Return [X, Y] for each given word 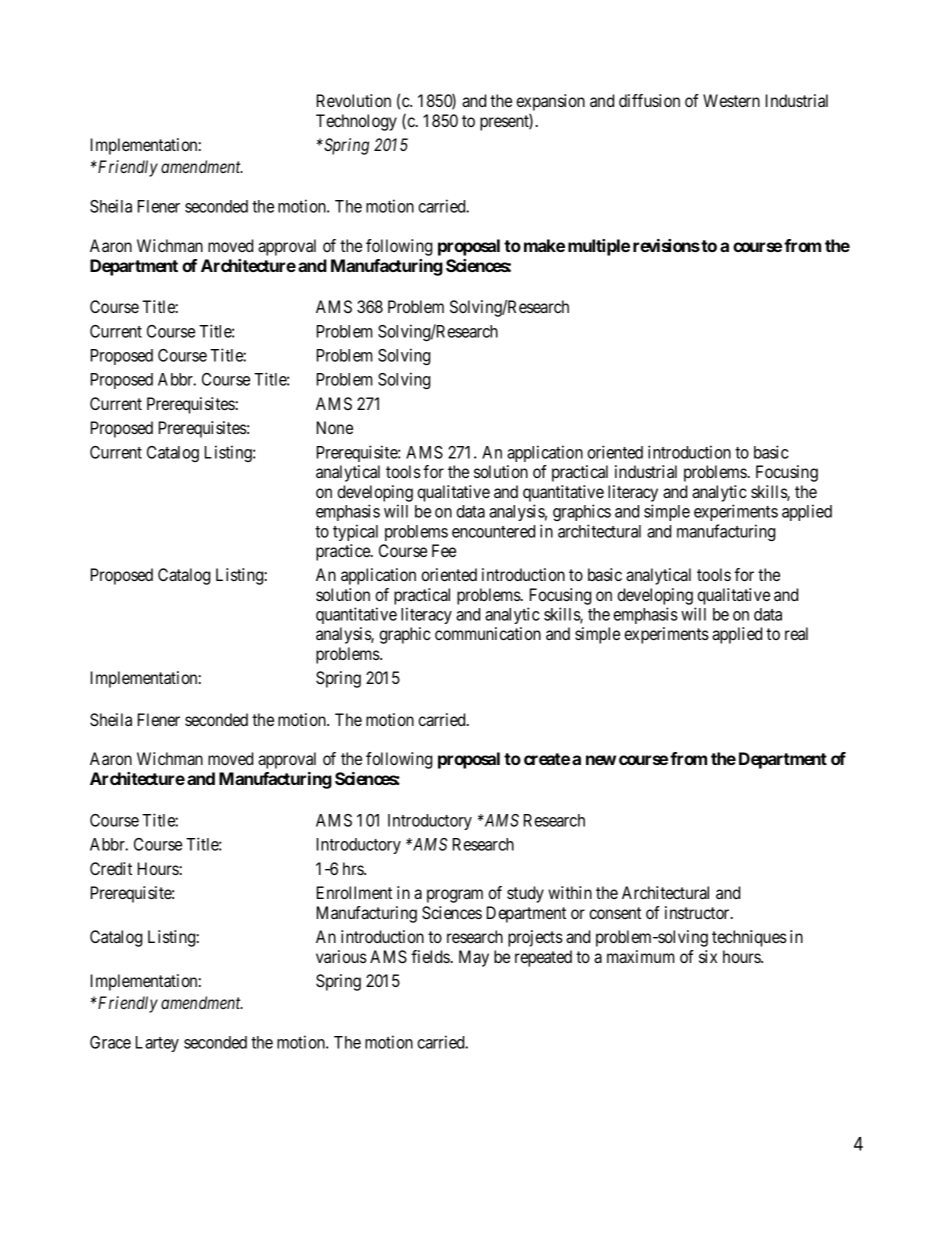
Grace [110, 1042]
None [335, 427]
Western [731, 100]
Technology [356, 122]
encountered [493, 531]
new [601, 760]
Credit [111, 868]
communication [488, 633]
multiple [599, 247]
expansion [550, 104]
